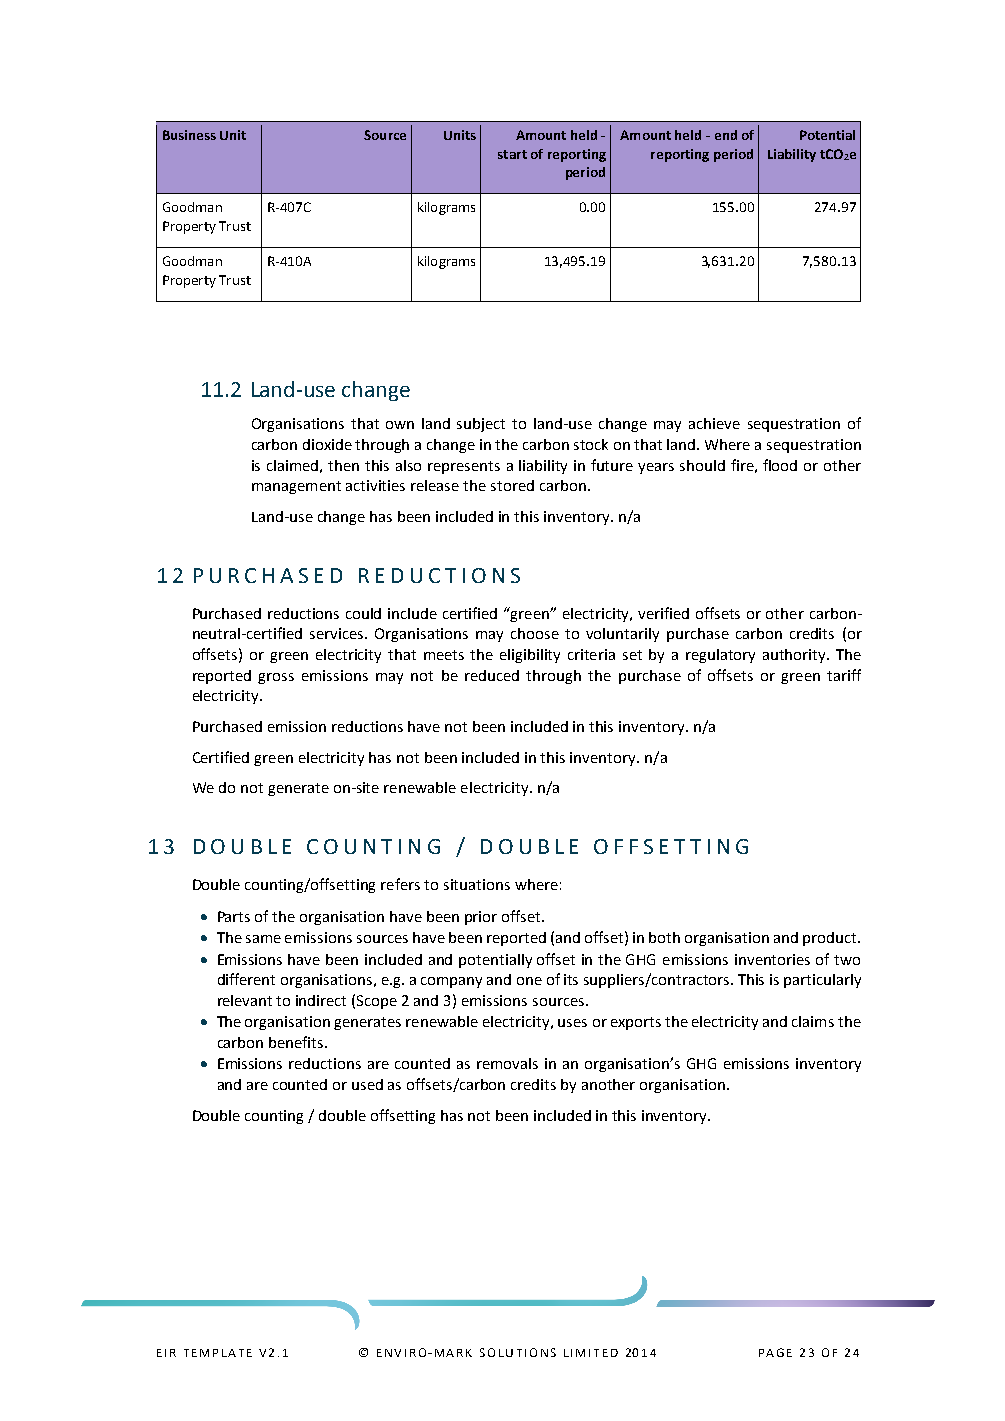  What do you see at coordinates (263, 939) in the screenshot?
I see `same` at bounding box center [263, 939].
